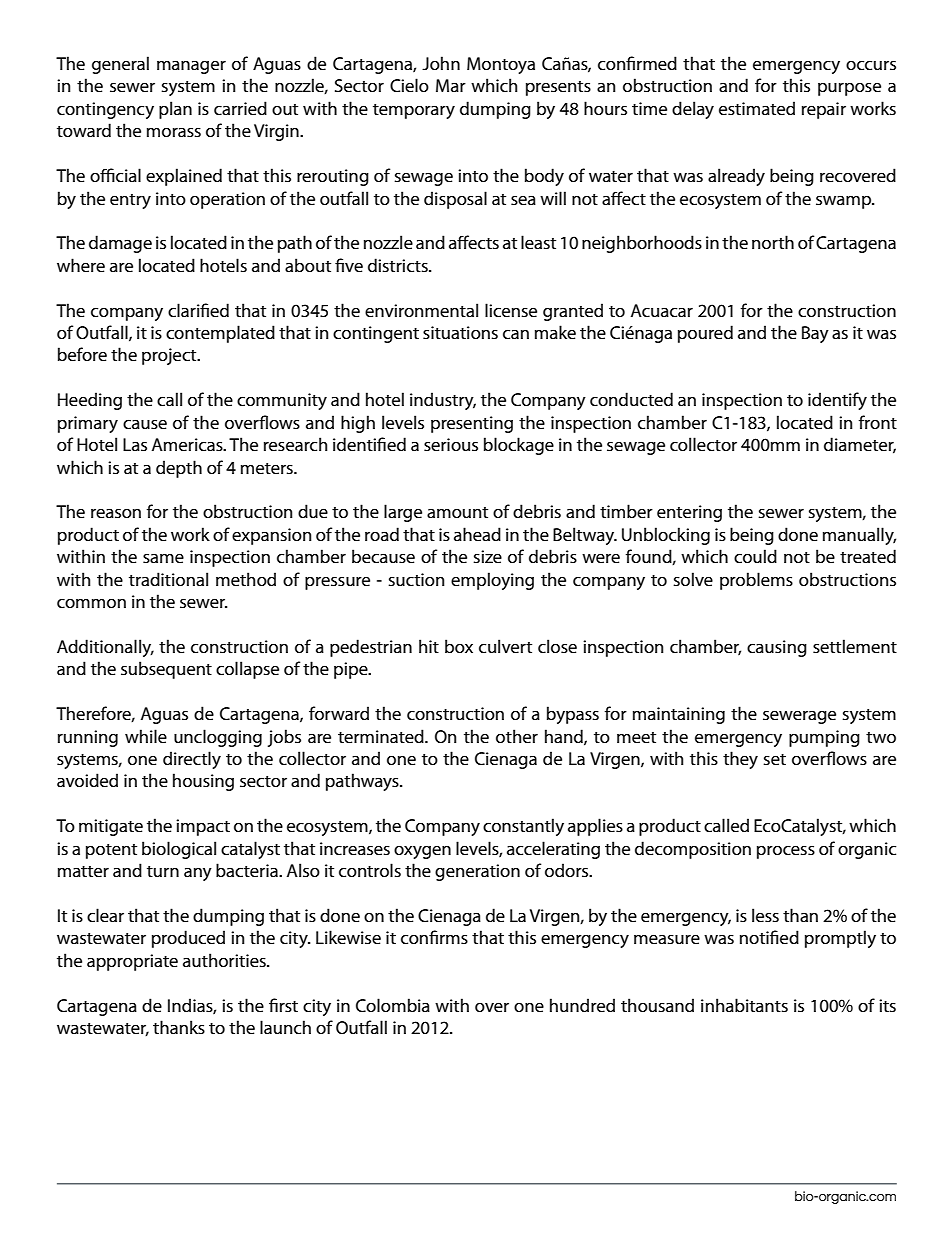  Describe the element at coordinates (175, 110) in the document. I see `plan` at that location.
